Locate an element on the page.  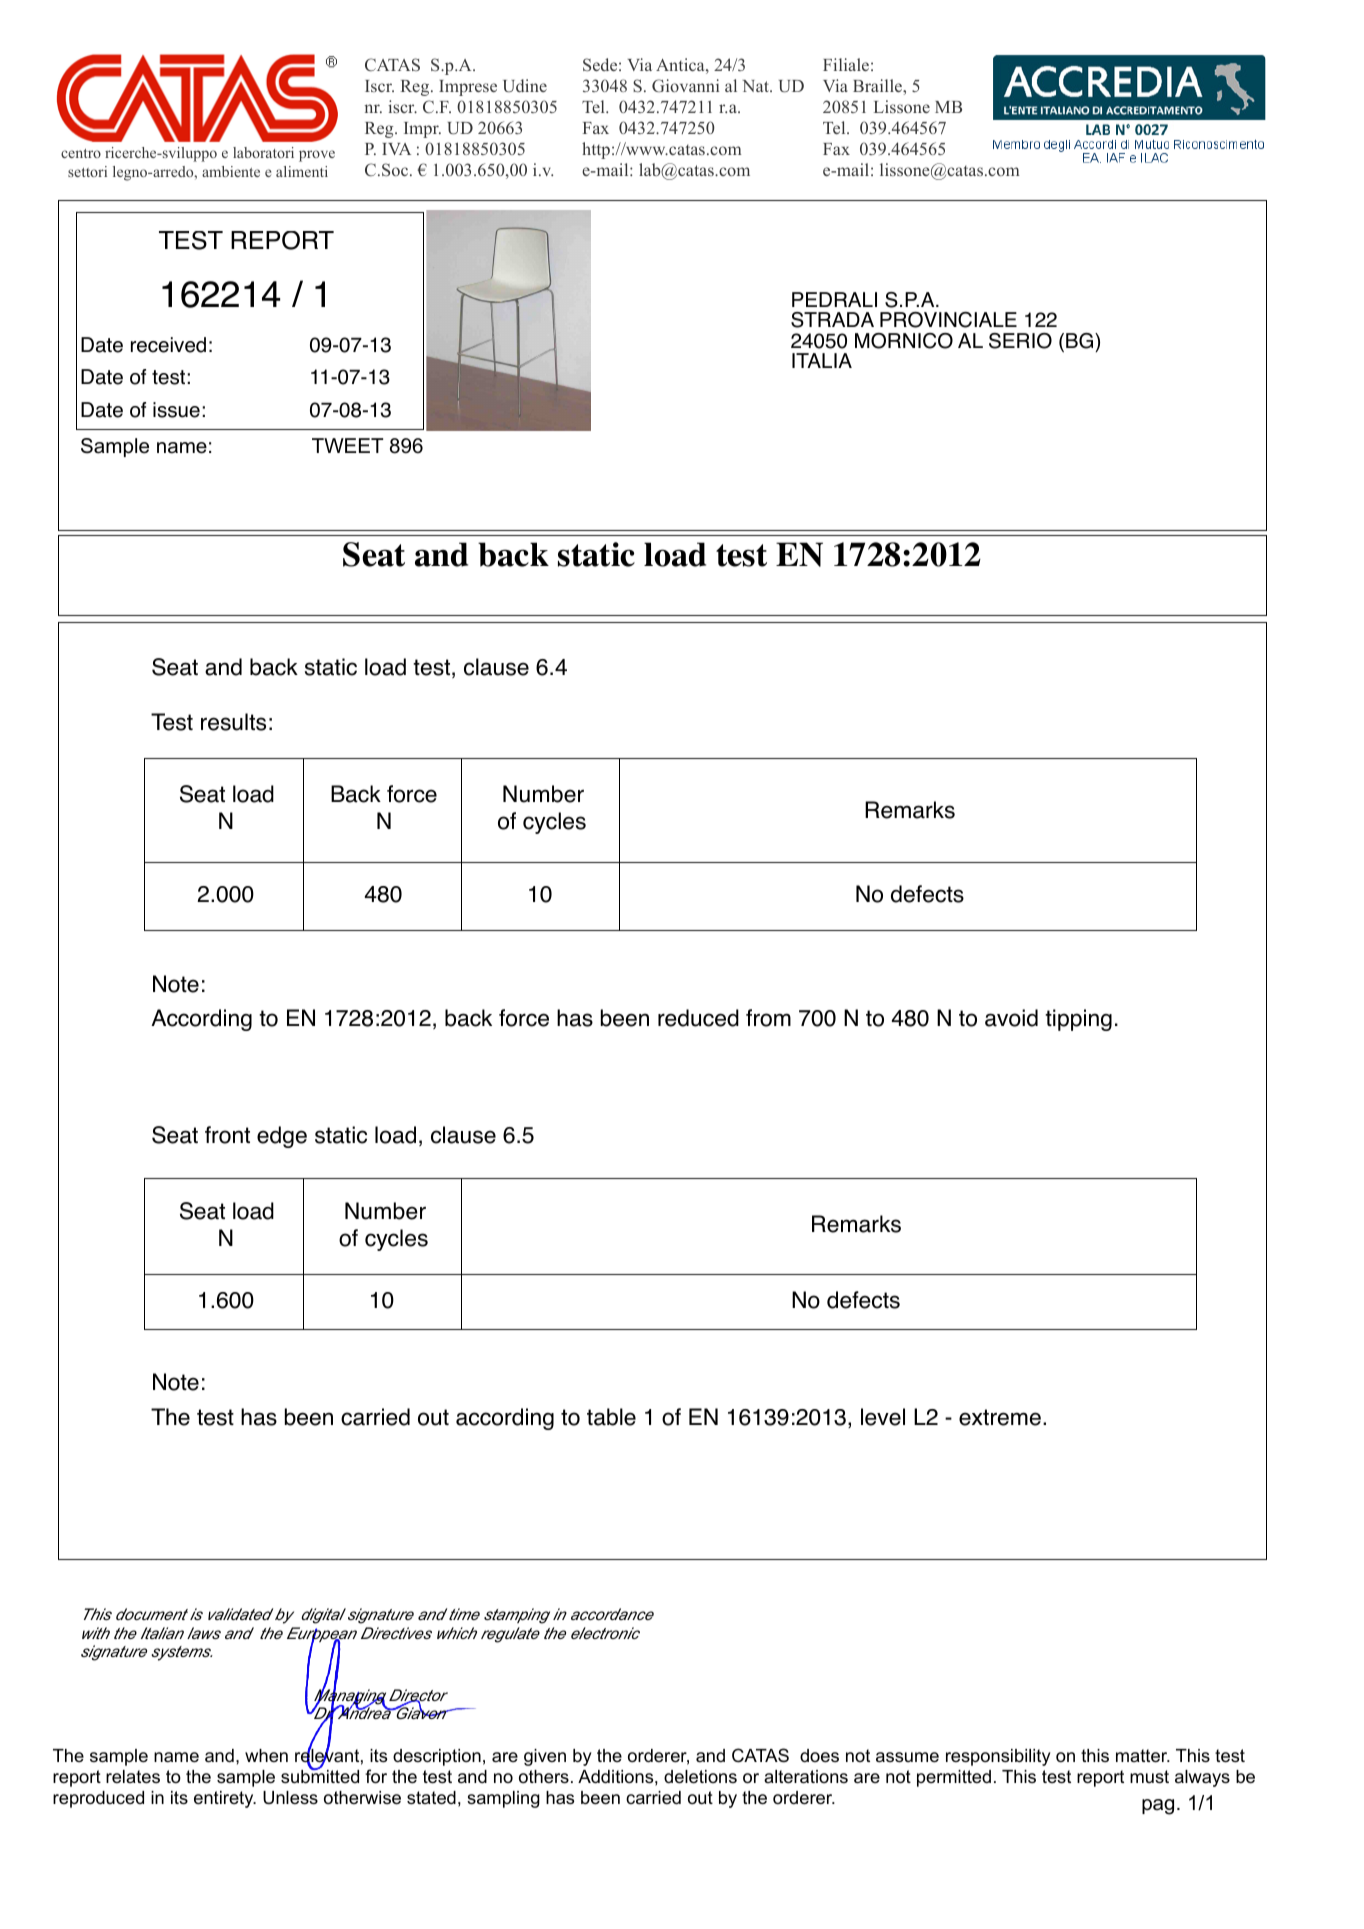
deletions is located at coordinates (700, 1777).
